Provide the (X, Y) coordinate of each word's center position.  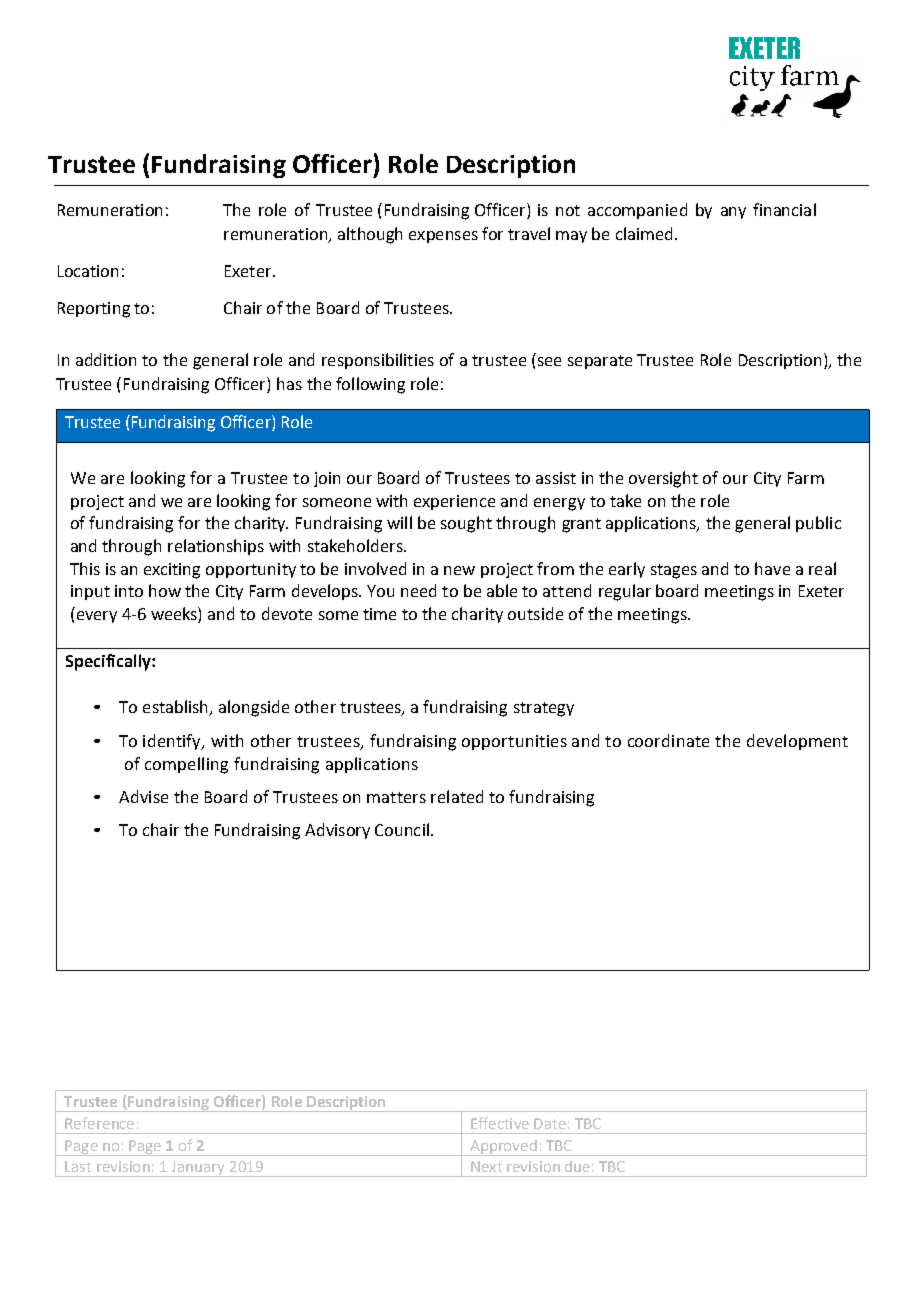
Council (402, 829)
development (797, 742)
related (457, 796)
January (198, 1169)
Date (550, 1123)
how (165, 590)
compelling (186, 765)
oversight (663, 479)
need (418, 590)
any (733, 213)
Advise (143, 796)
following (370, 385)
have (772, 568)
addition (106, 359)
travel (529, 233)
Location (88, 271)
